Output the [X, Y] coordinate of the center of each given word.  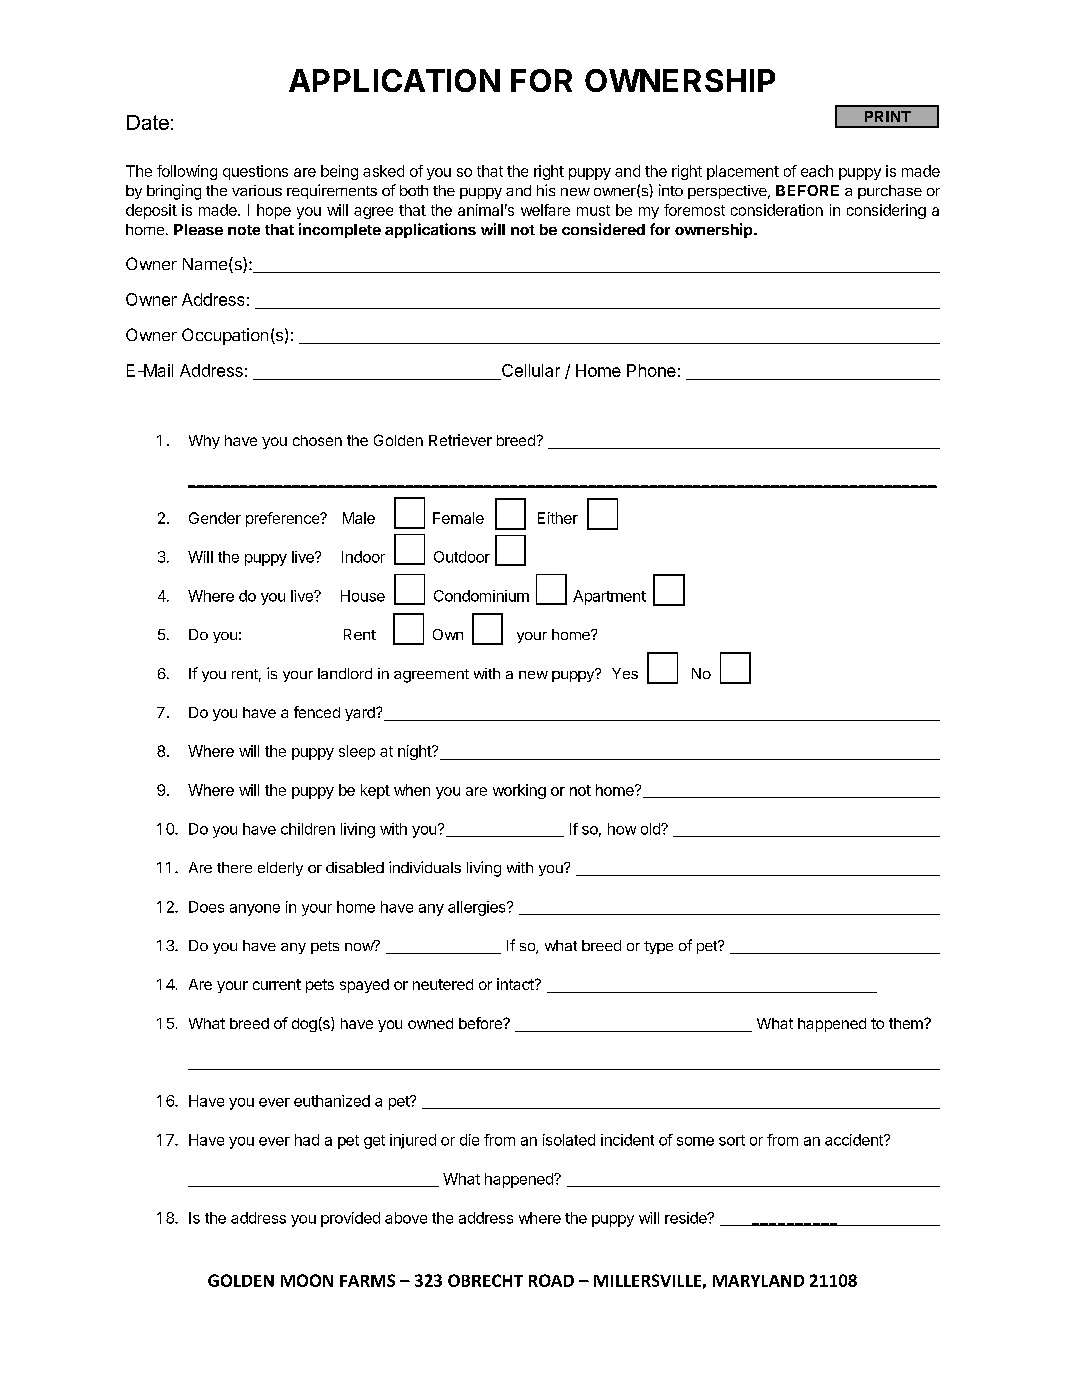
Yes [625, 673]
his [546, 190]
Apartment [609, 597]
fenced [317, 712]
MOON [307, 1280]
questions [255, 172]
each [817, 171]
